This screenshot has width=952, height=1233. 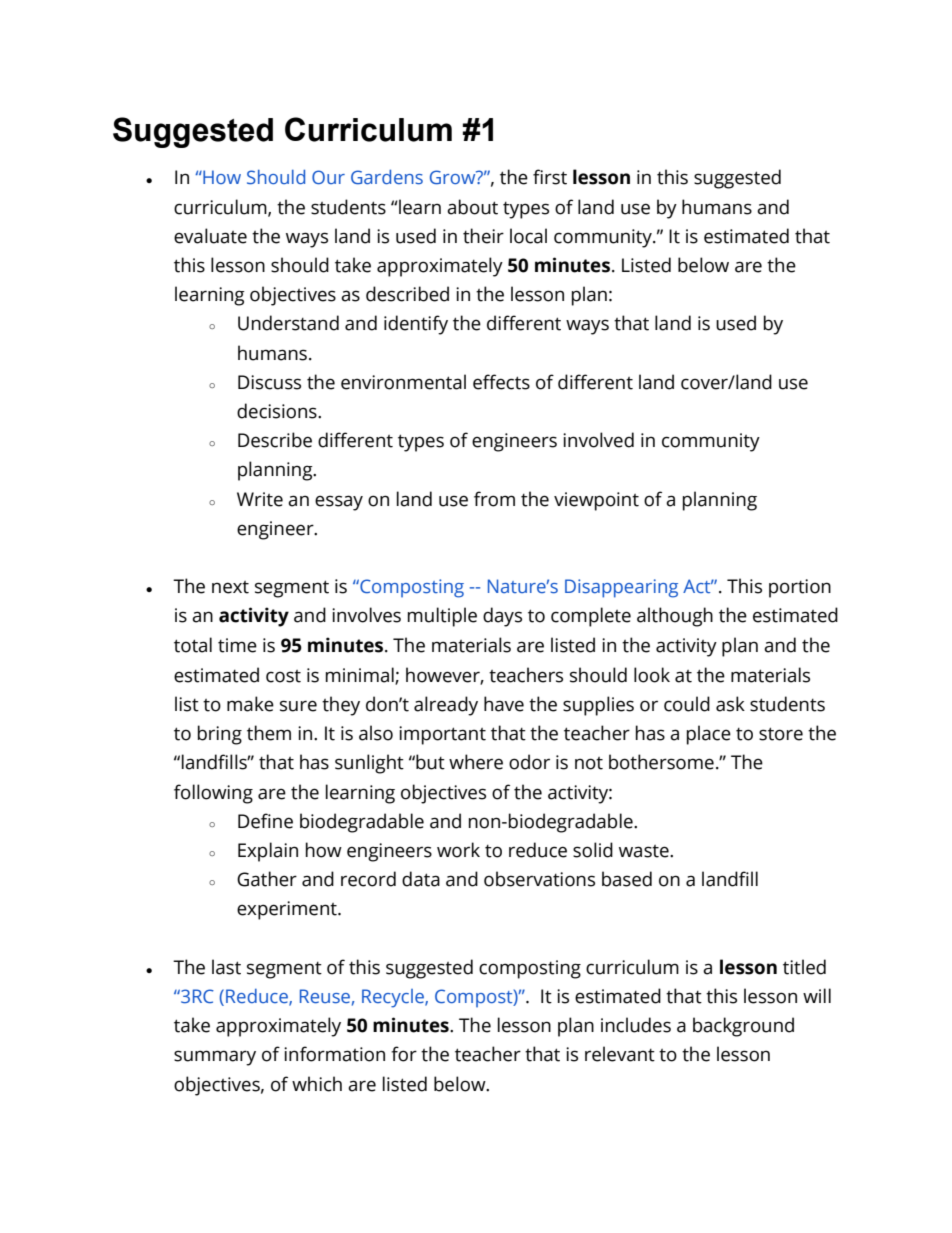 What do you see at coordinates (260, 499) in the screenshot?
I see `Write` at bounding box center [260, 499].
